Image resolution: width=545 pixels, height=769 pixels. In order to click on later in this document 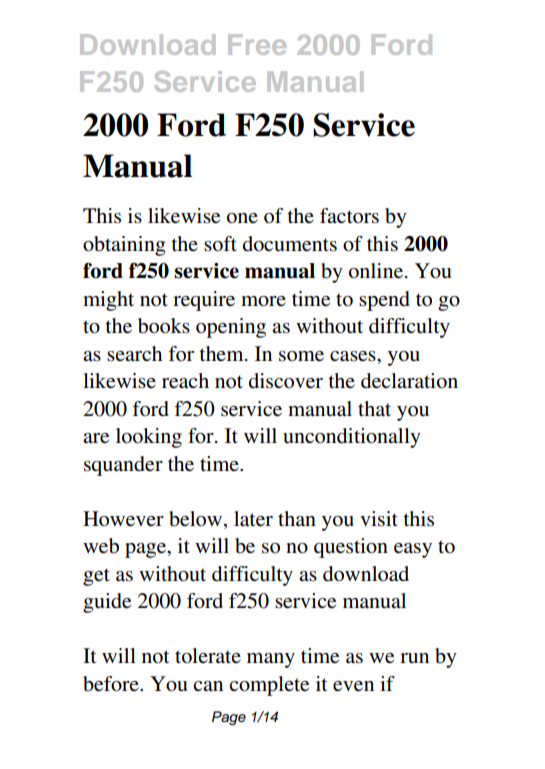, I will do `click(253, 519)`.
